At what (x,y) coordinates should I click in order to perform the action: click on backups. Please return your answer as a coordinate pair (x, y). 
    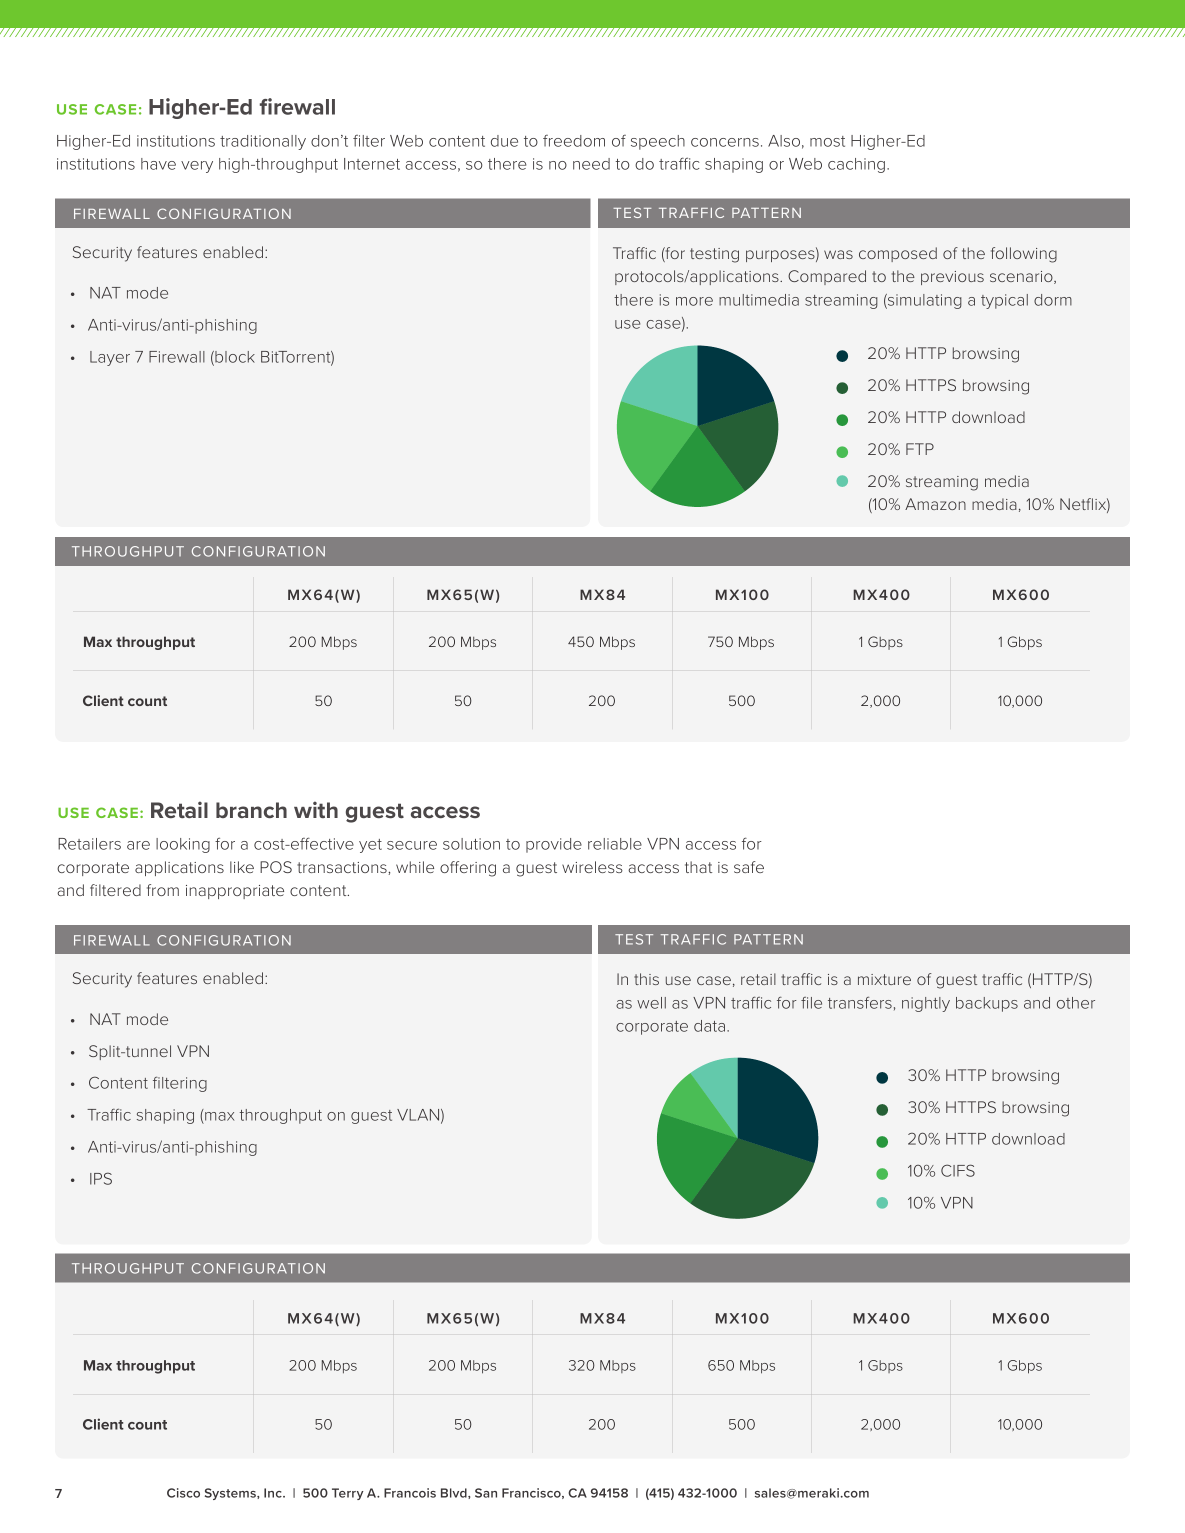
    Looking at the image, I should click on (987, 1004).
